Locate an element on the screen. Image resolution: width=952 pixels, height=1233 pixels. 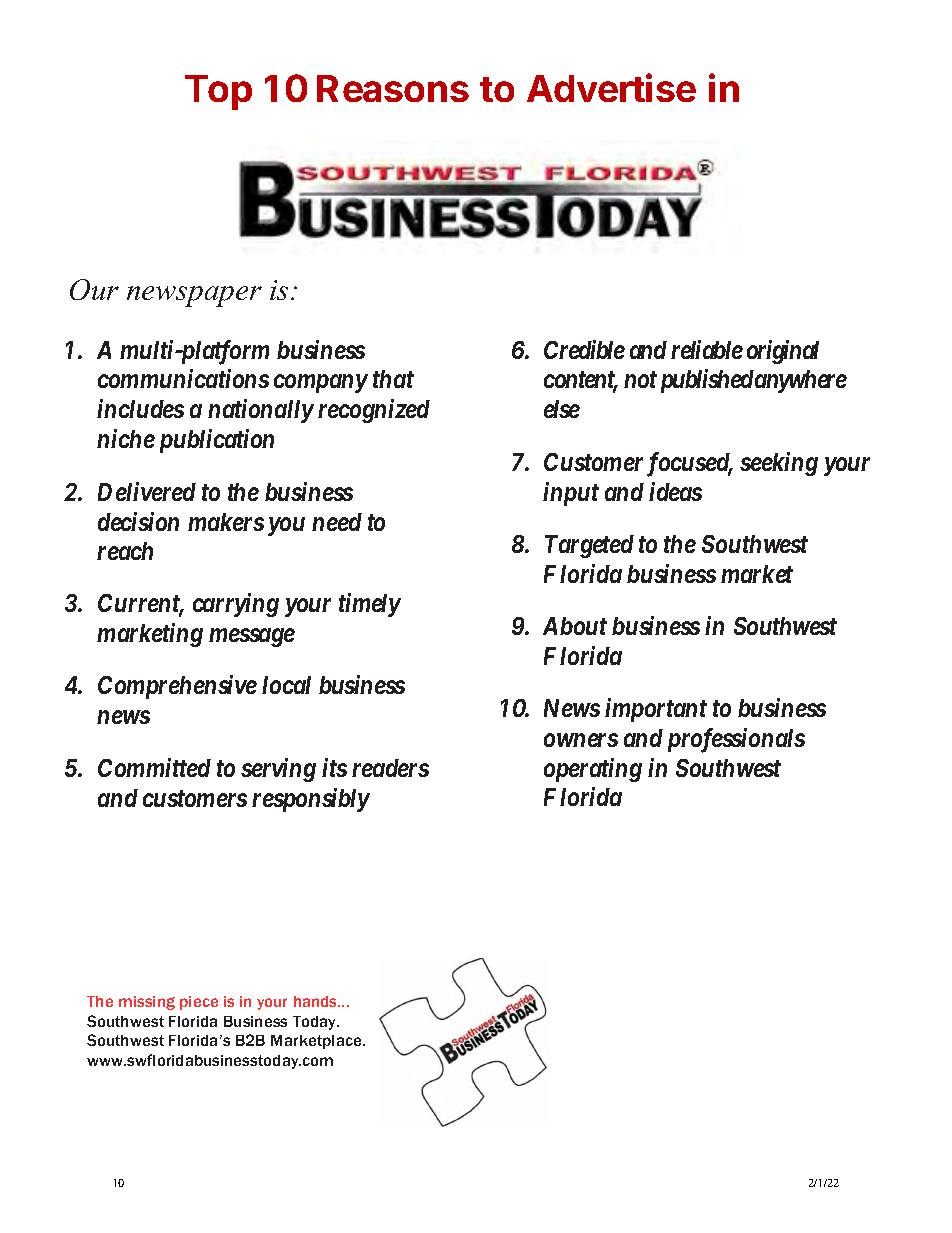
piece is located at coordinates (199, 1003).
